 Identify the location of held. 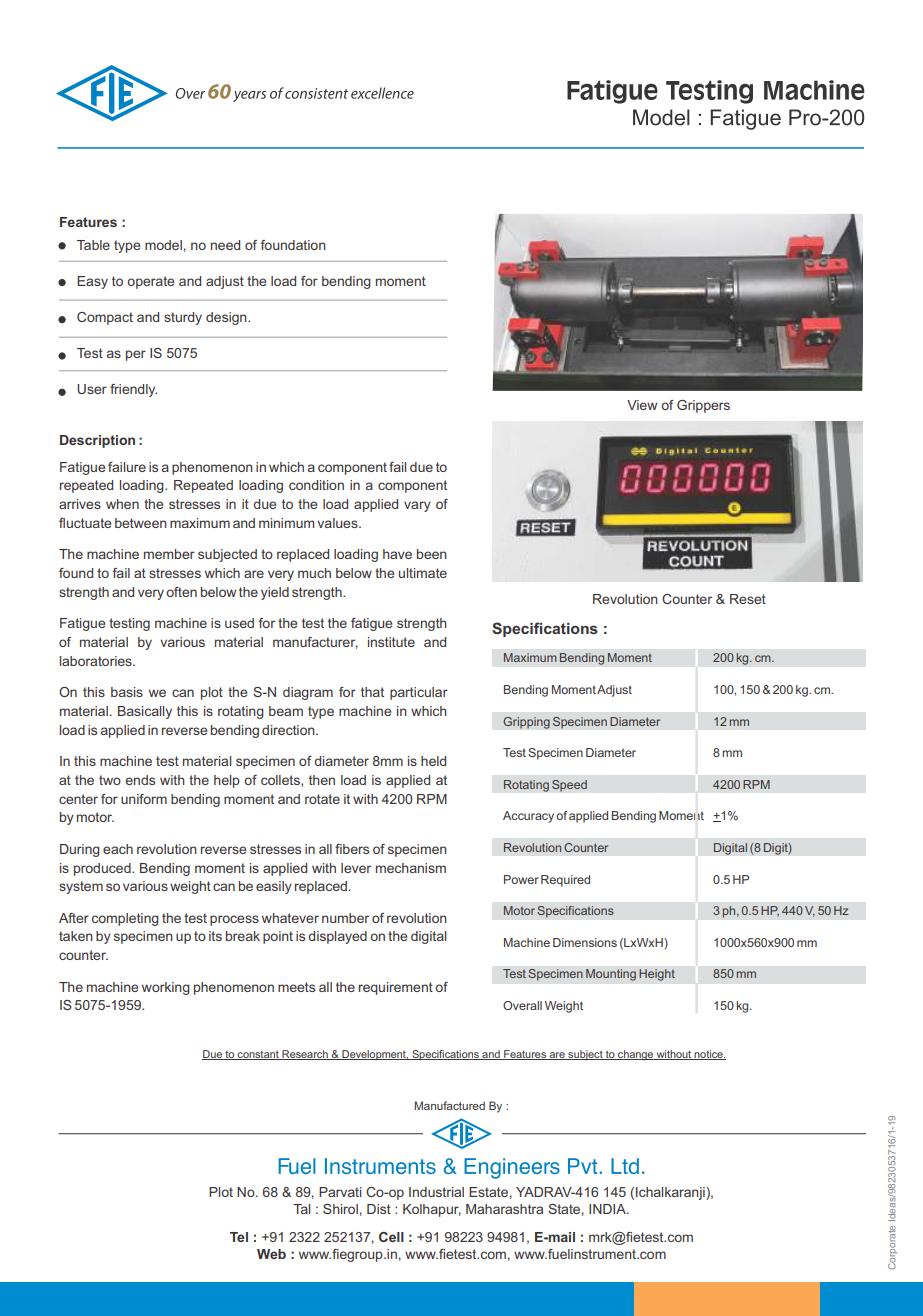
(433, 761).
